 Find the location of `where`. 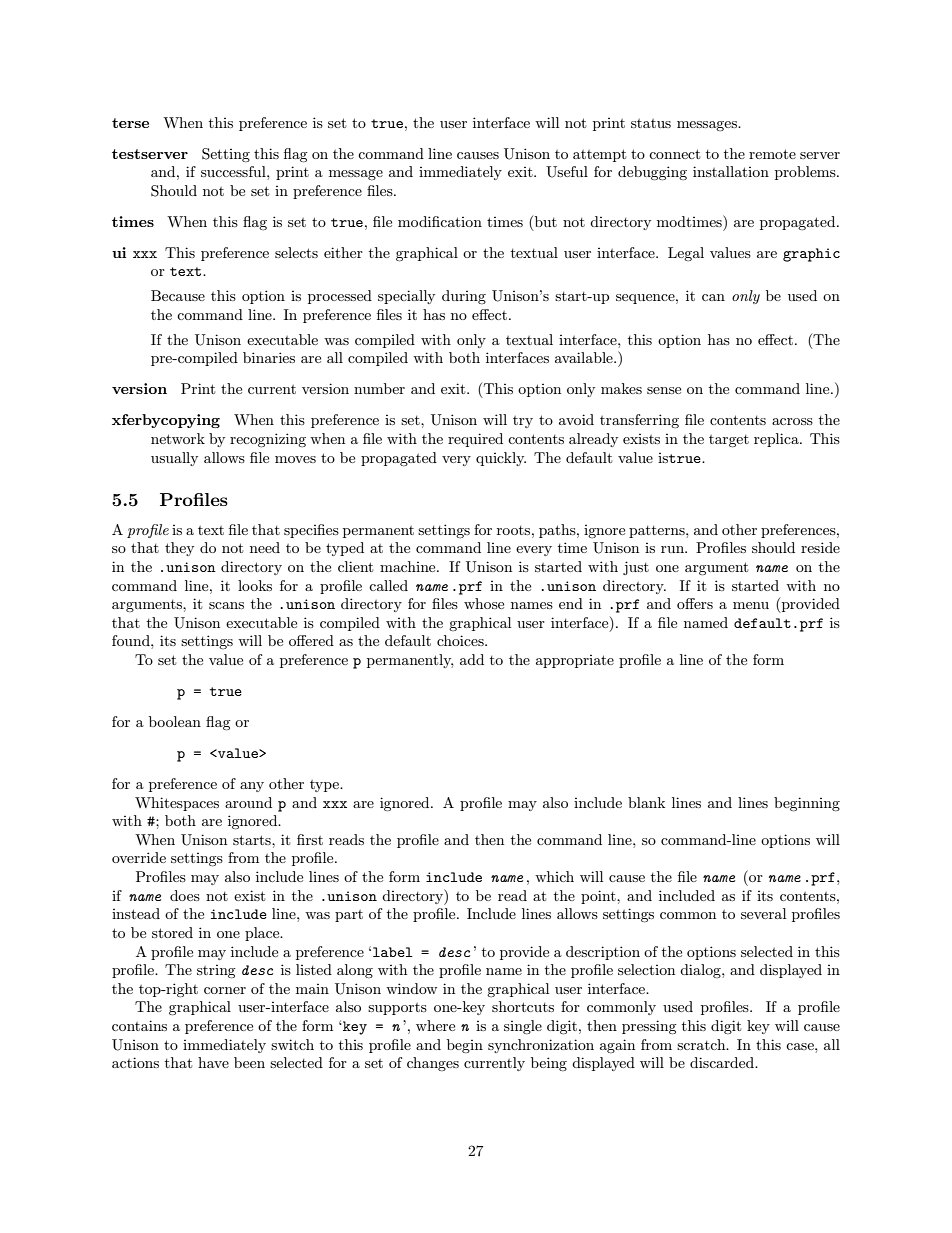

where is located at coordinates (435, 1025).
